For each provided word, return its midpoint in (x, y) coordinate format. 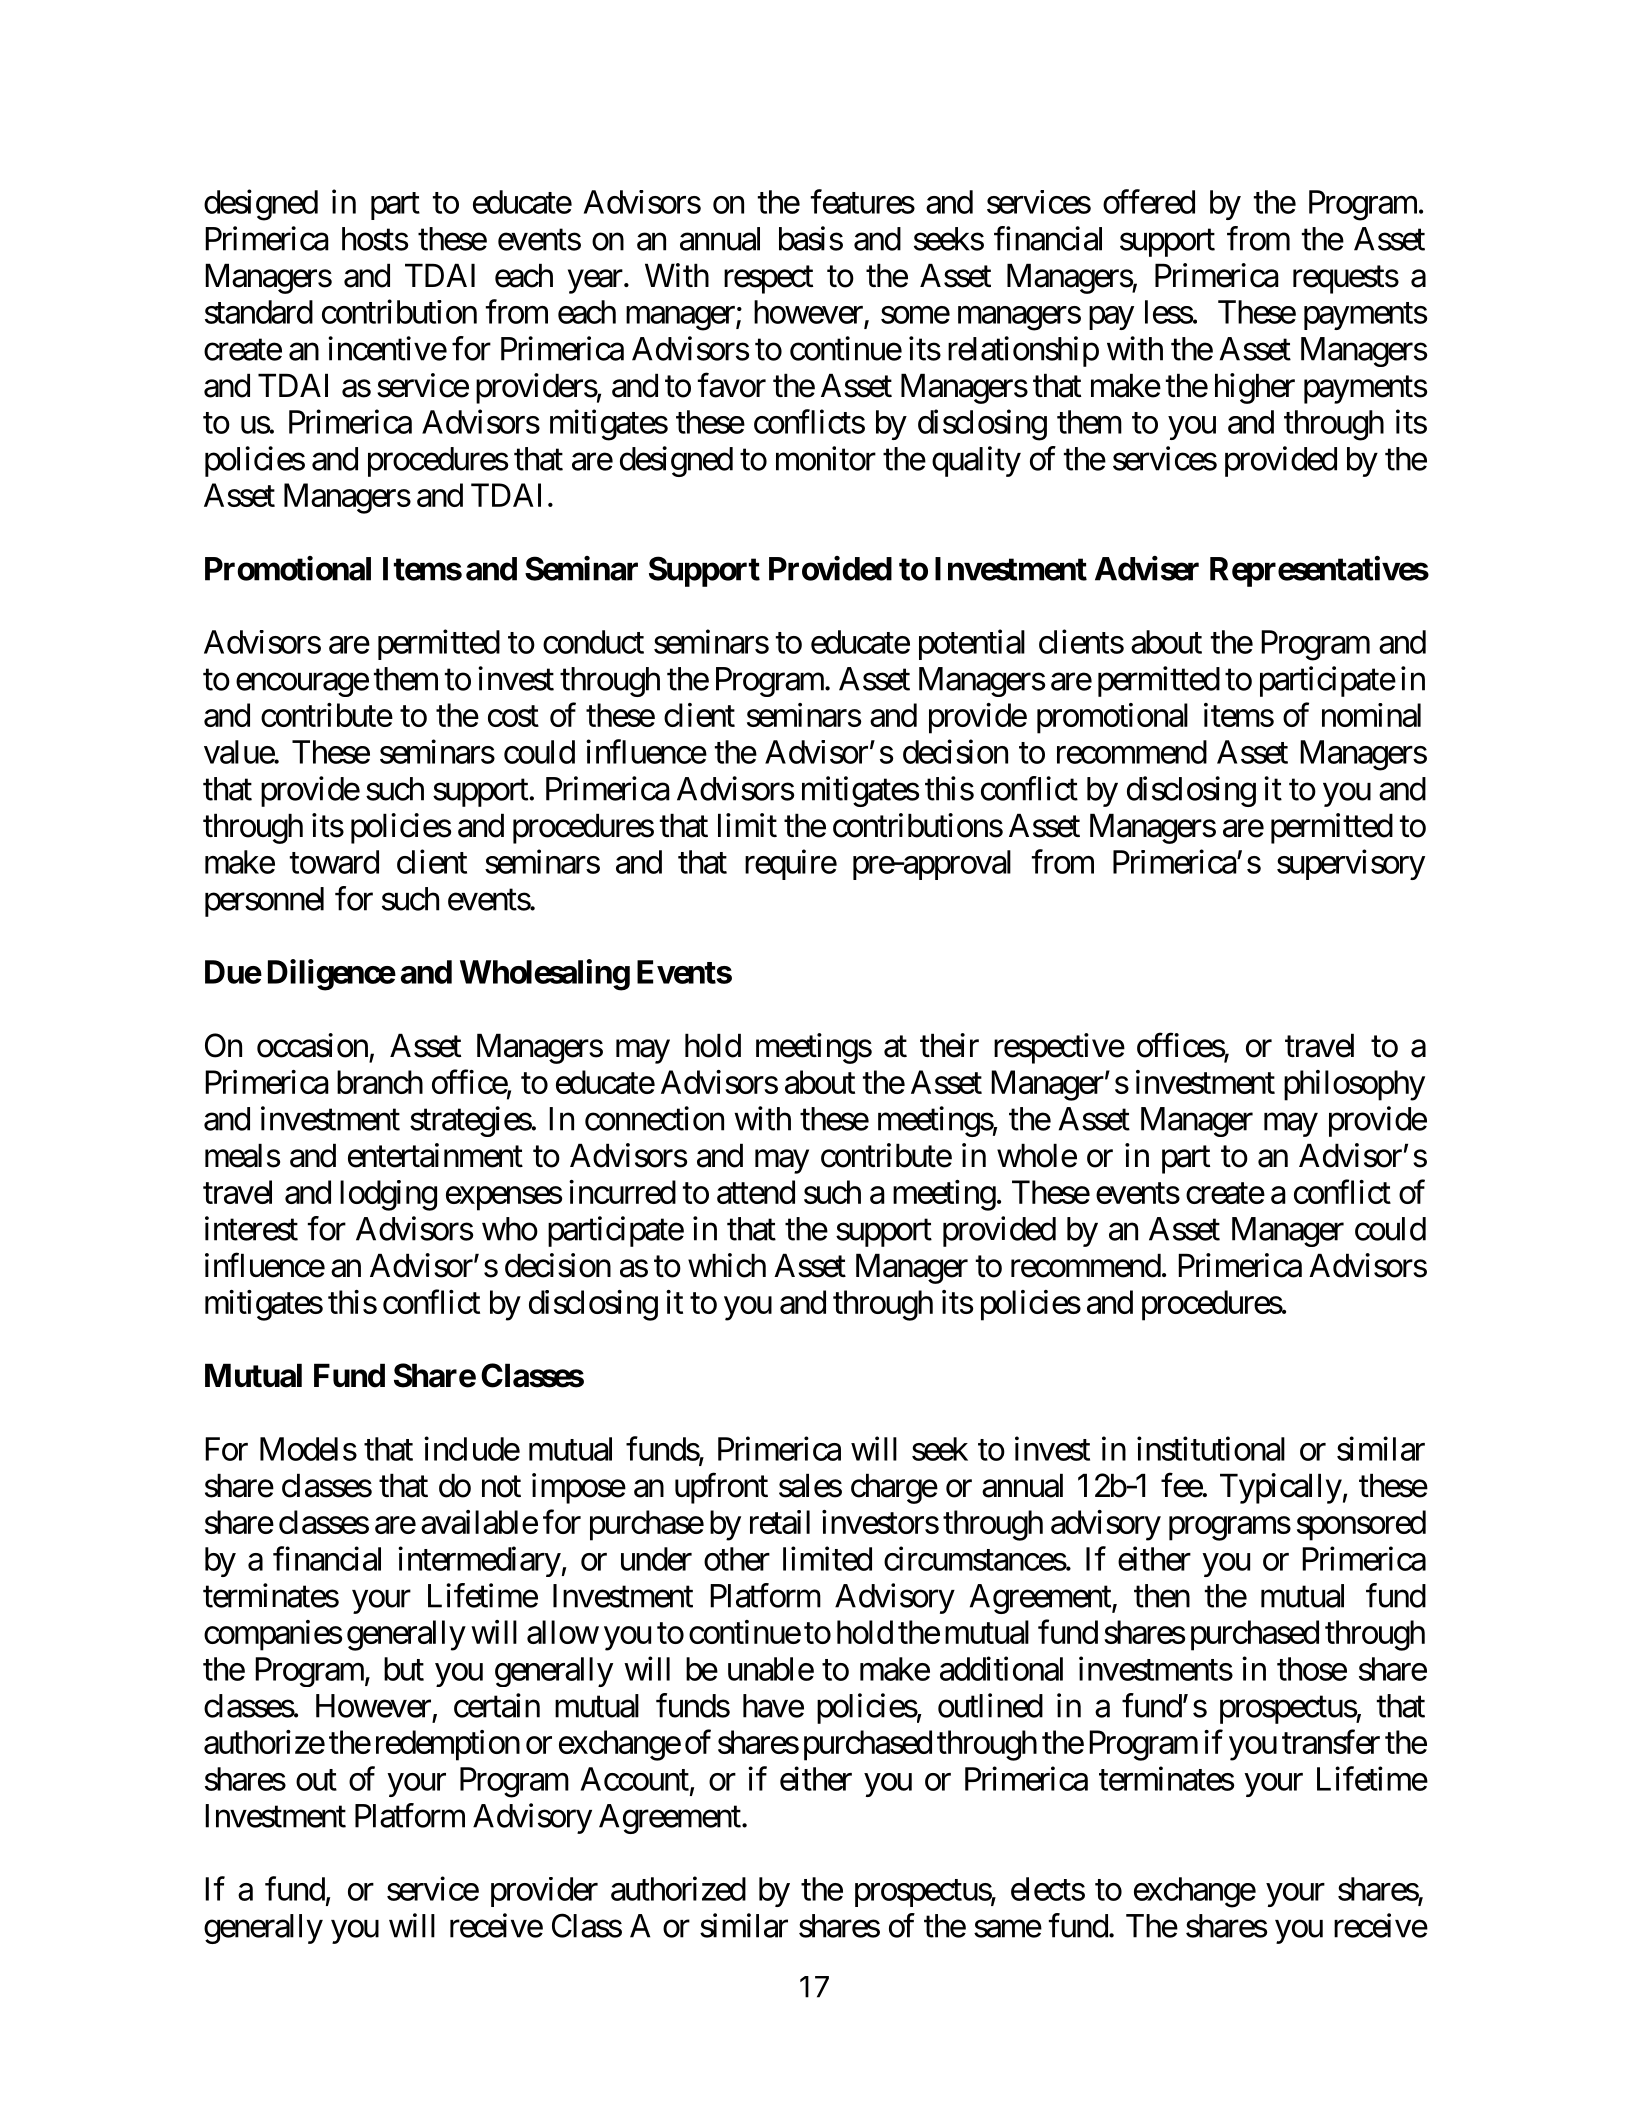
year (595, 282)
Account (635, 1779)
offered (1149, 201)
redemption (448, 1745)
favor (732, 385)
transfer (1331, 1742)
